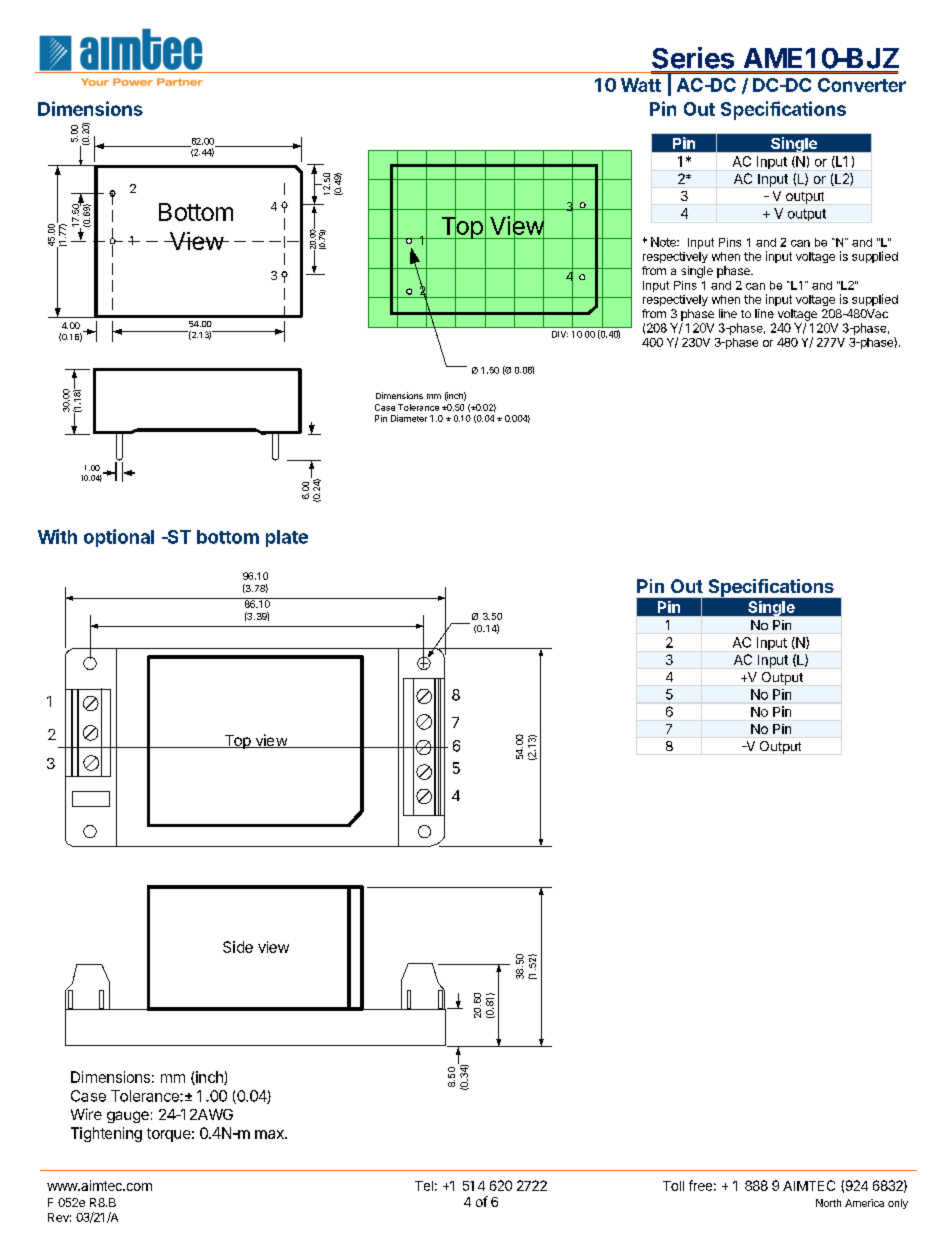  Describe the element at coordinates (424, 1186) in the screenshot. I see `Tel` at that location.
